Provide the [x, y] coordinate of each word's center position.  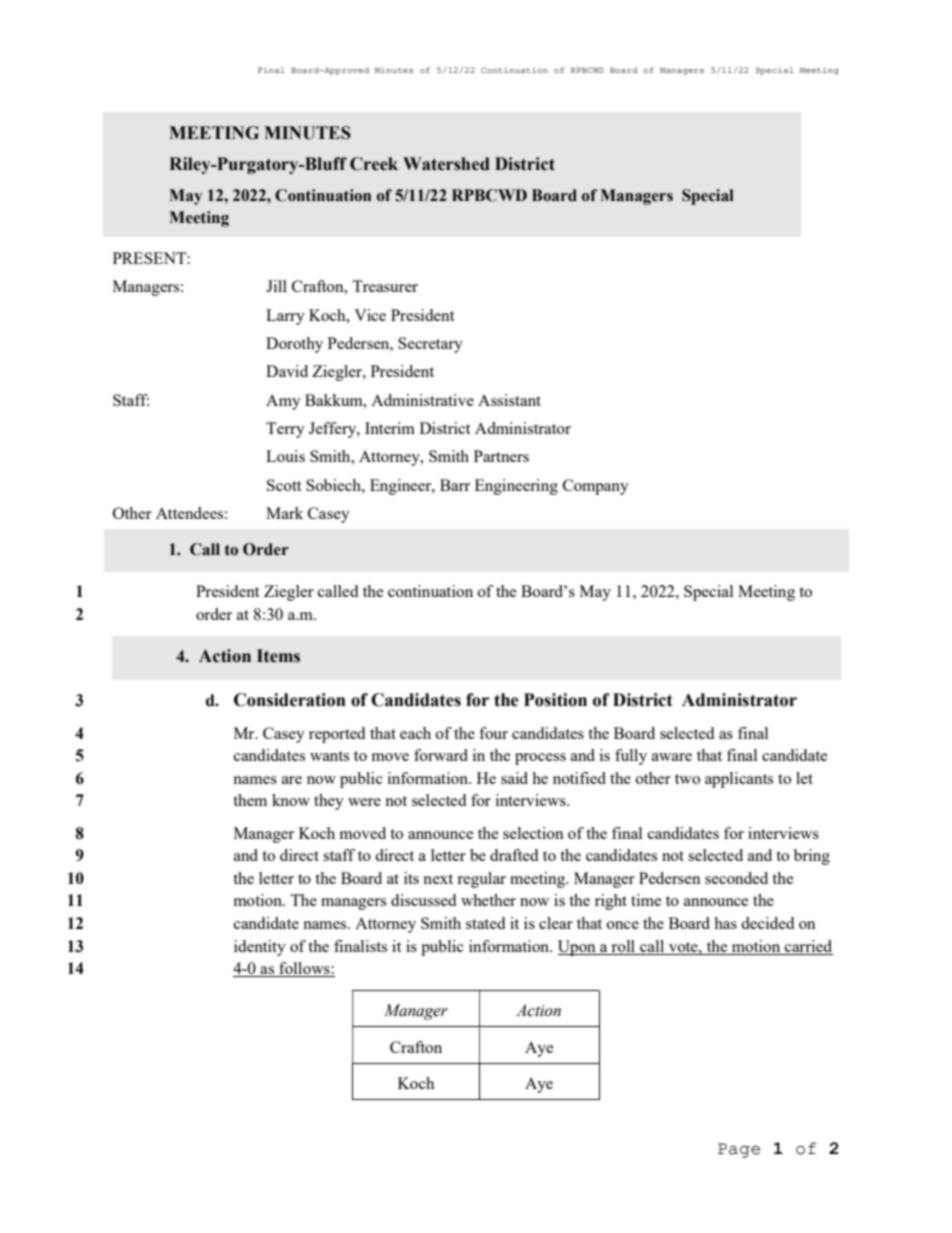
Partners [501, 456]
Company [596, 487]
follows [304, 969]
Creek [374, 164]
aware [672, 757]
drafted [514, 855]
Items [278, 656]
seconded [736, 878]
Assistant [509, 400]
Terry [285, 430]
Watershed [446, 164]
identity [260, 948]
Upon [578, 948]
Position [555, 700]
